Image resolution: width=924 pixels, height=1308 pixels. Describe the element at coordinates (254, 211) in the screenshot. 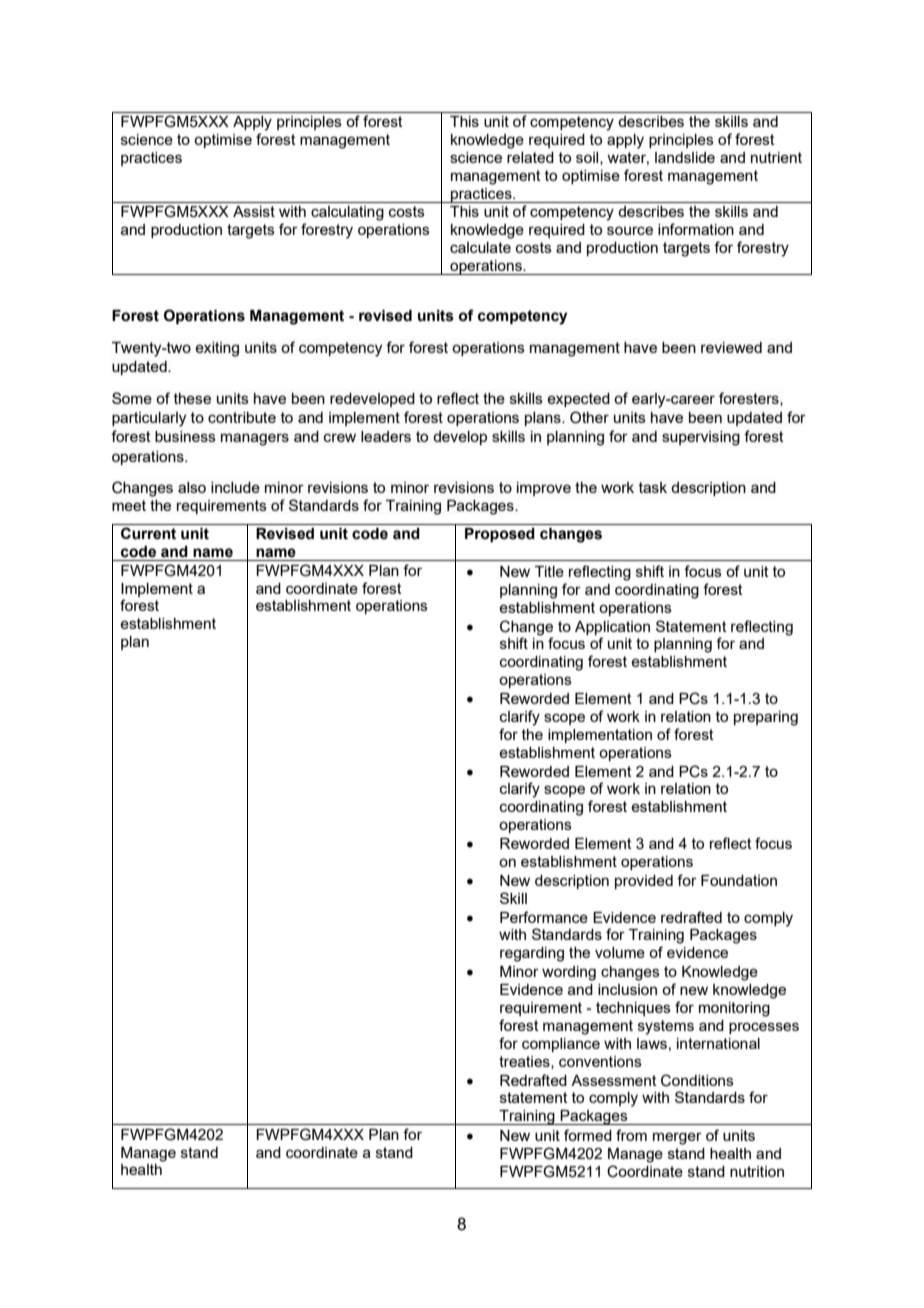

I see `Assist` at that location.
